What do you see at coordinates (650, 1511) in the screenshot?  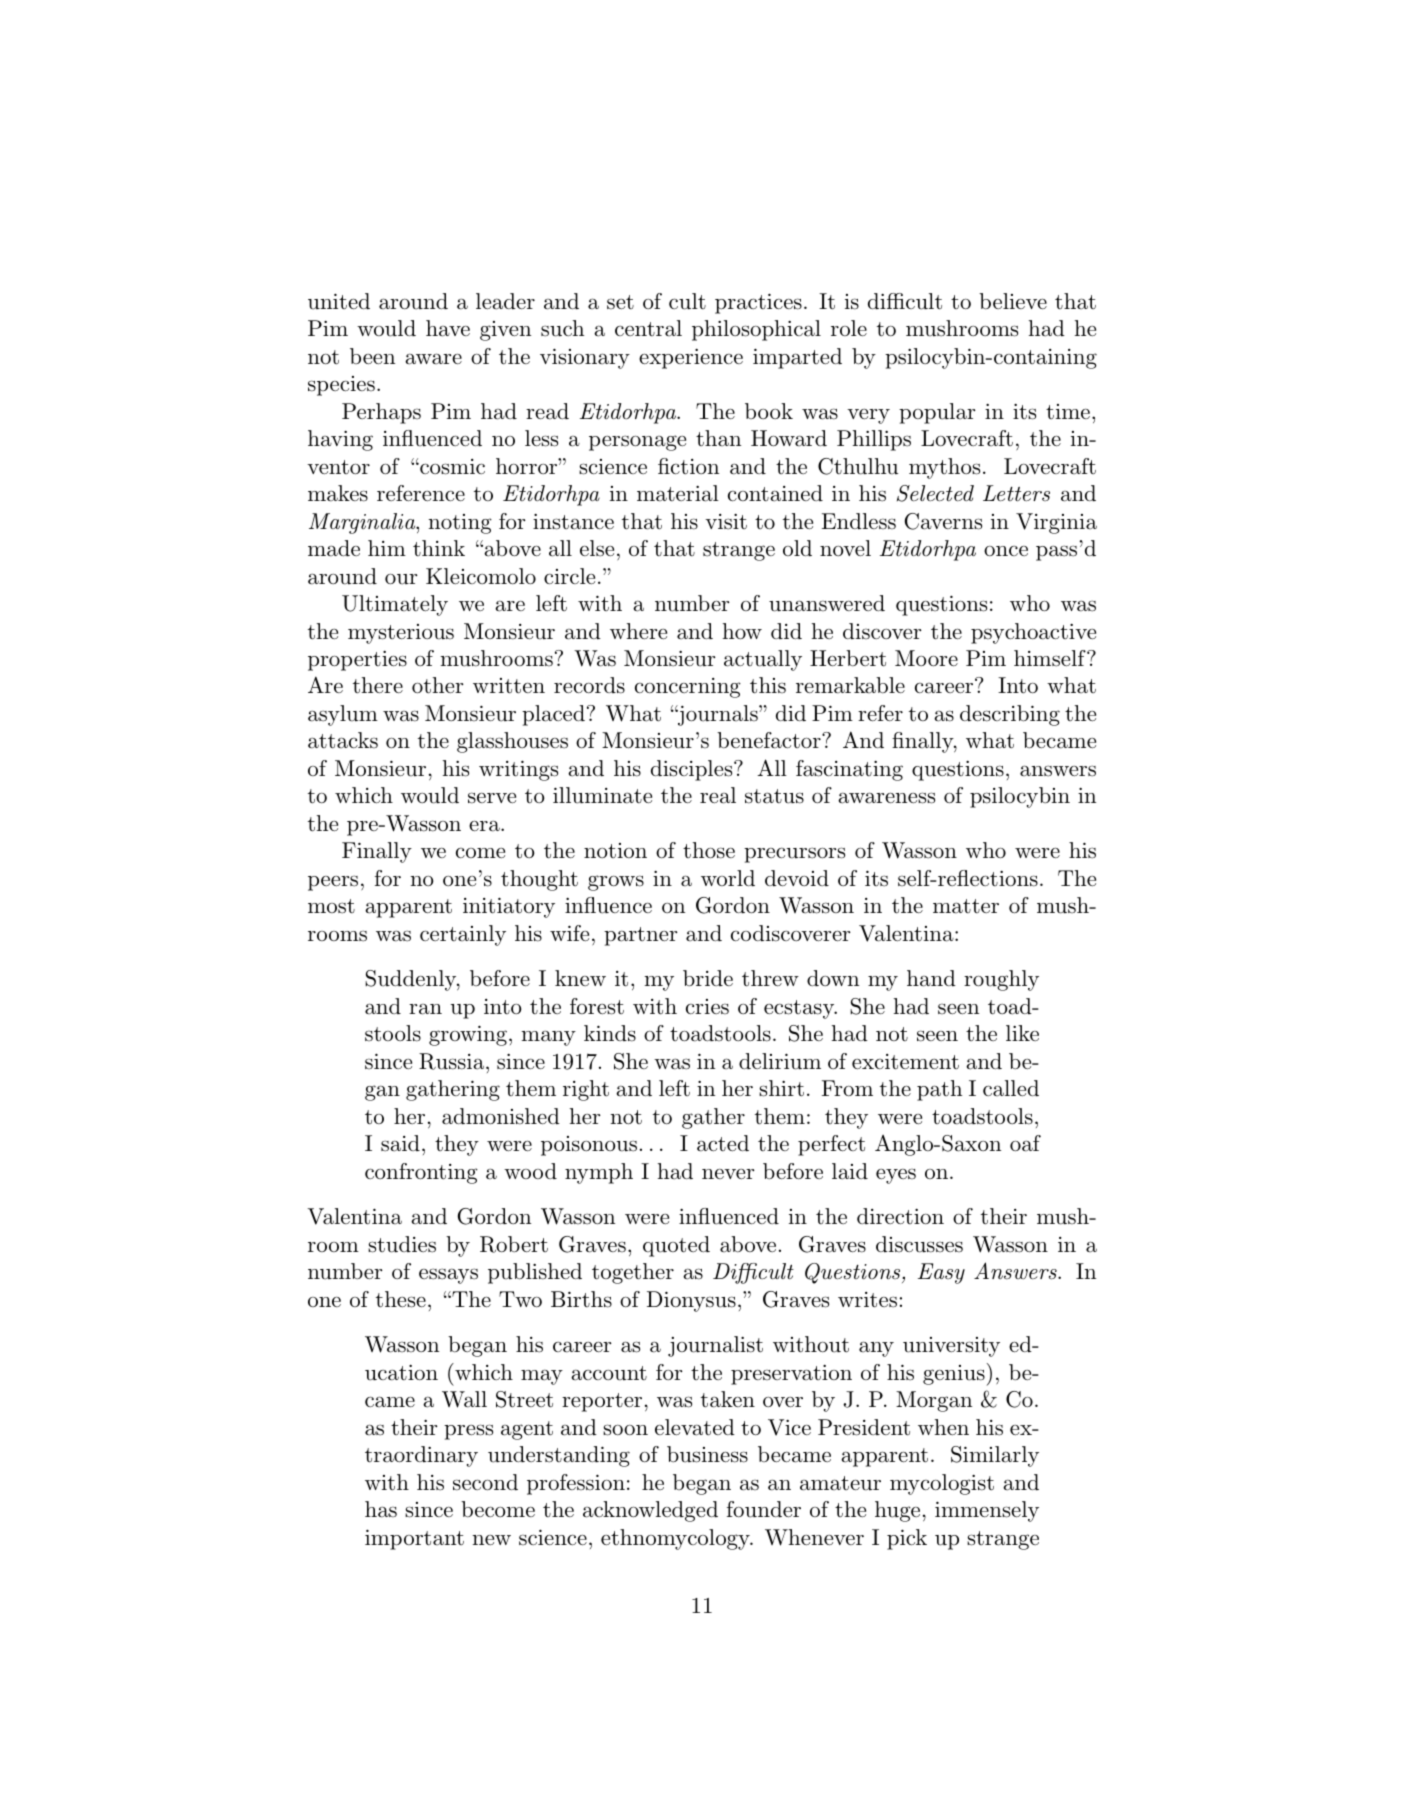 I see `acknowledged` at bounding box center [650, 1511].
